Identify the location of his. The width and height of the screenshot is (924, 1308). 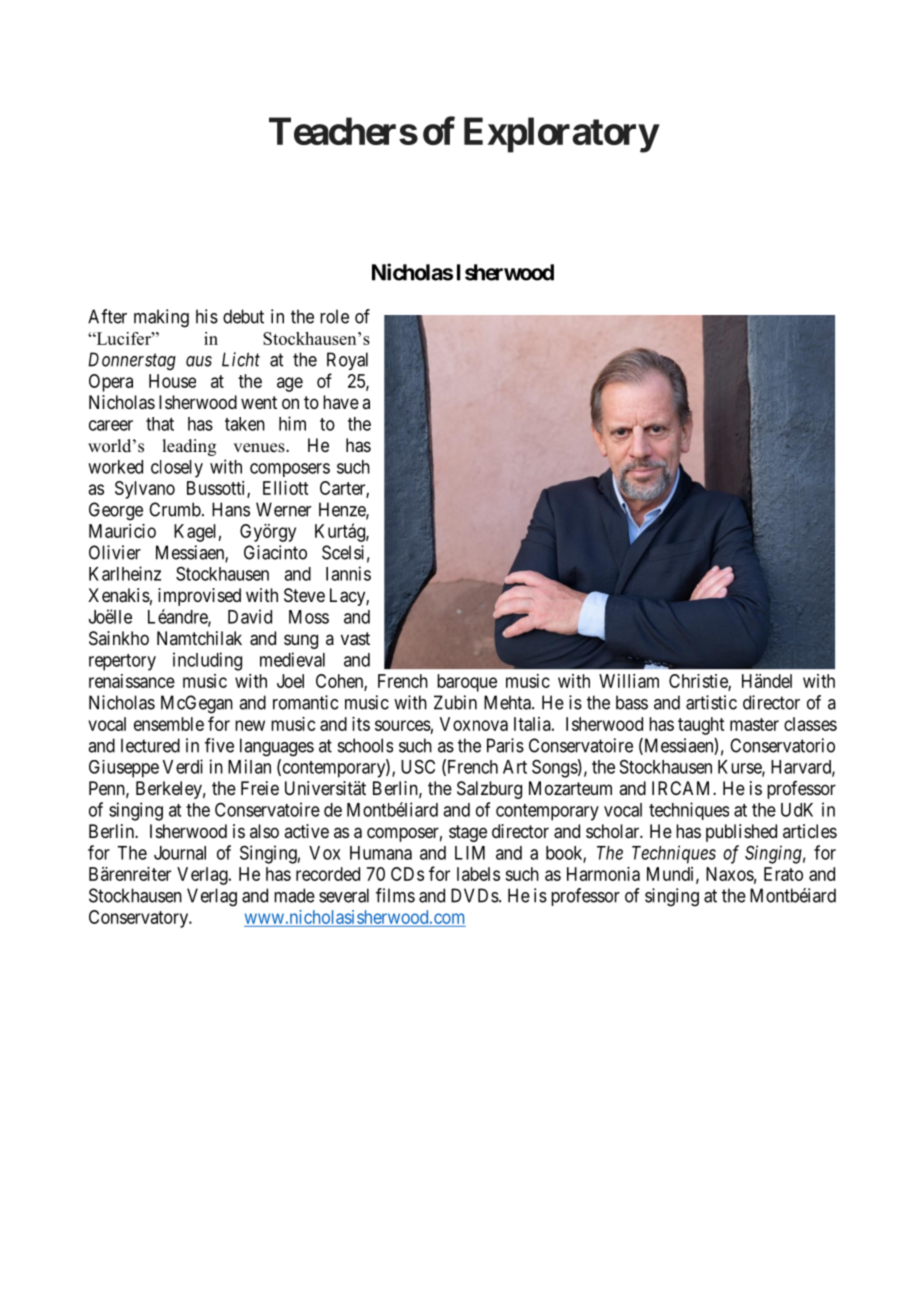
(207, 316).
